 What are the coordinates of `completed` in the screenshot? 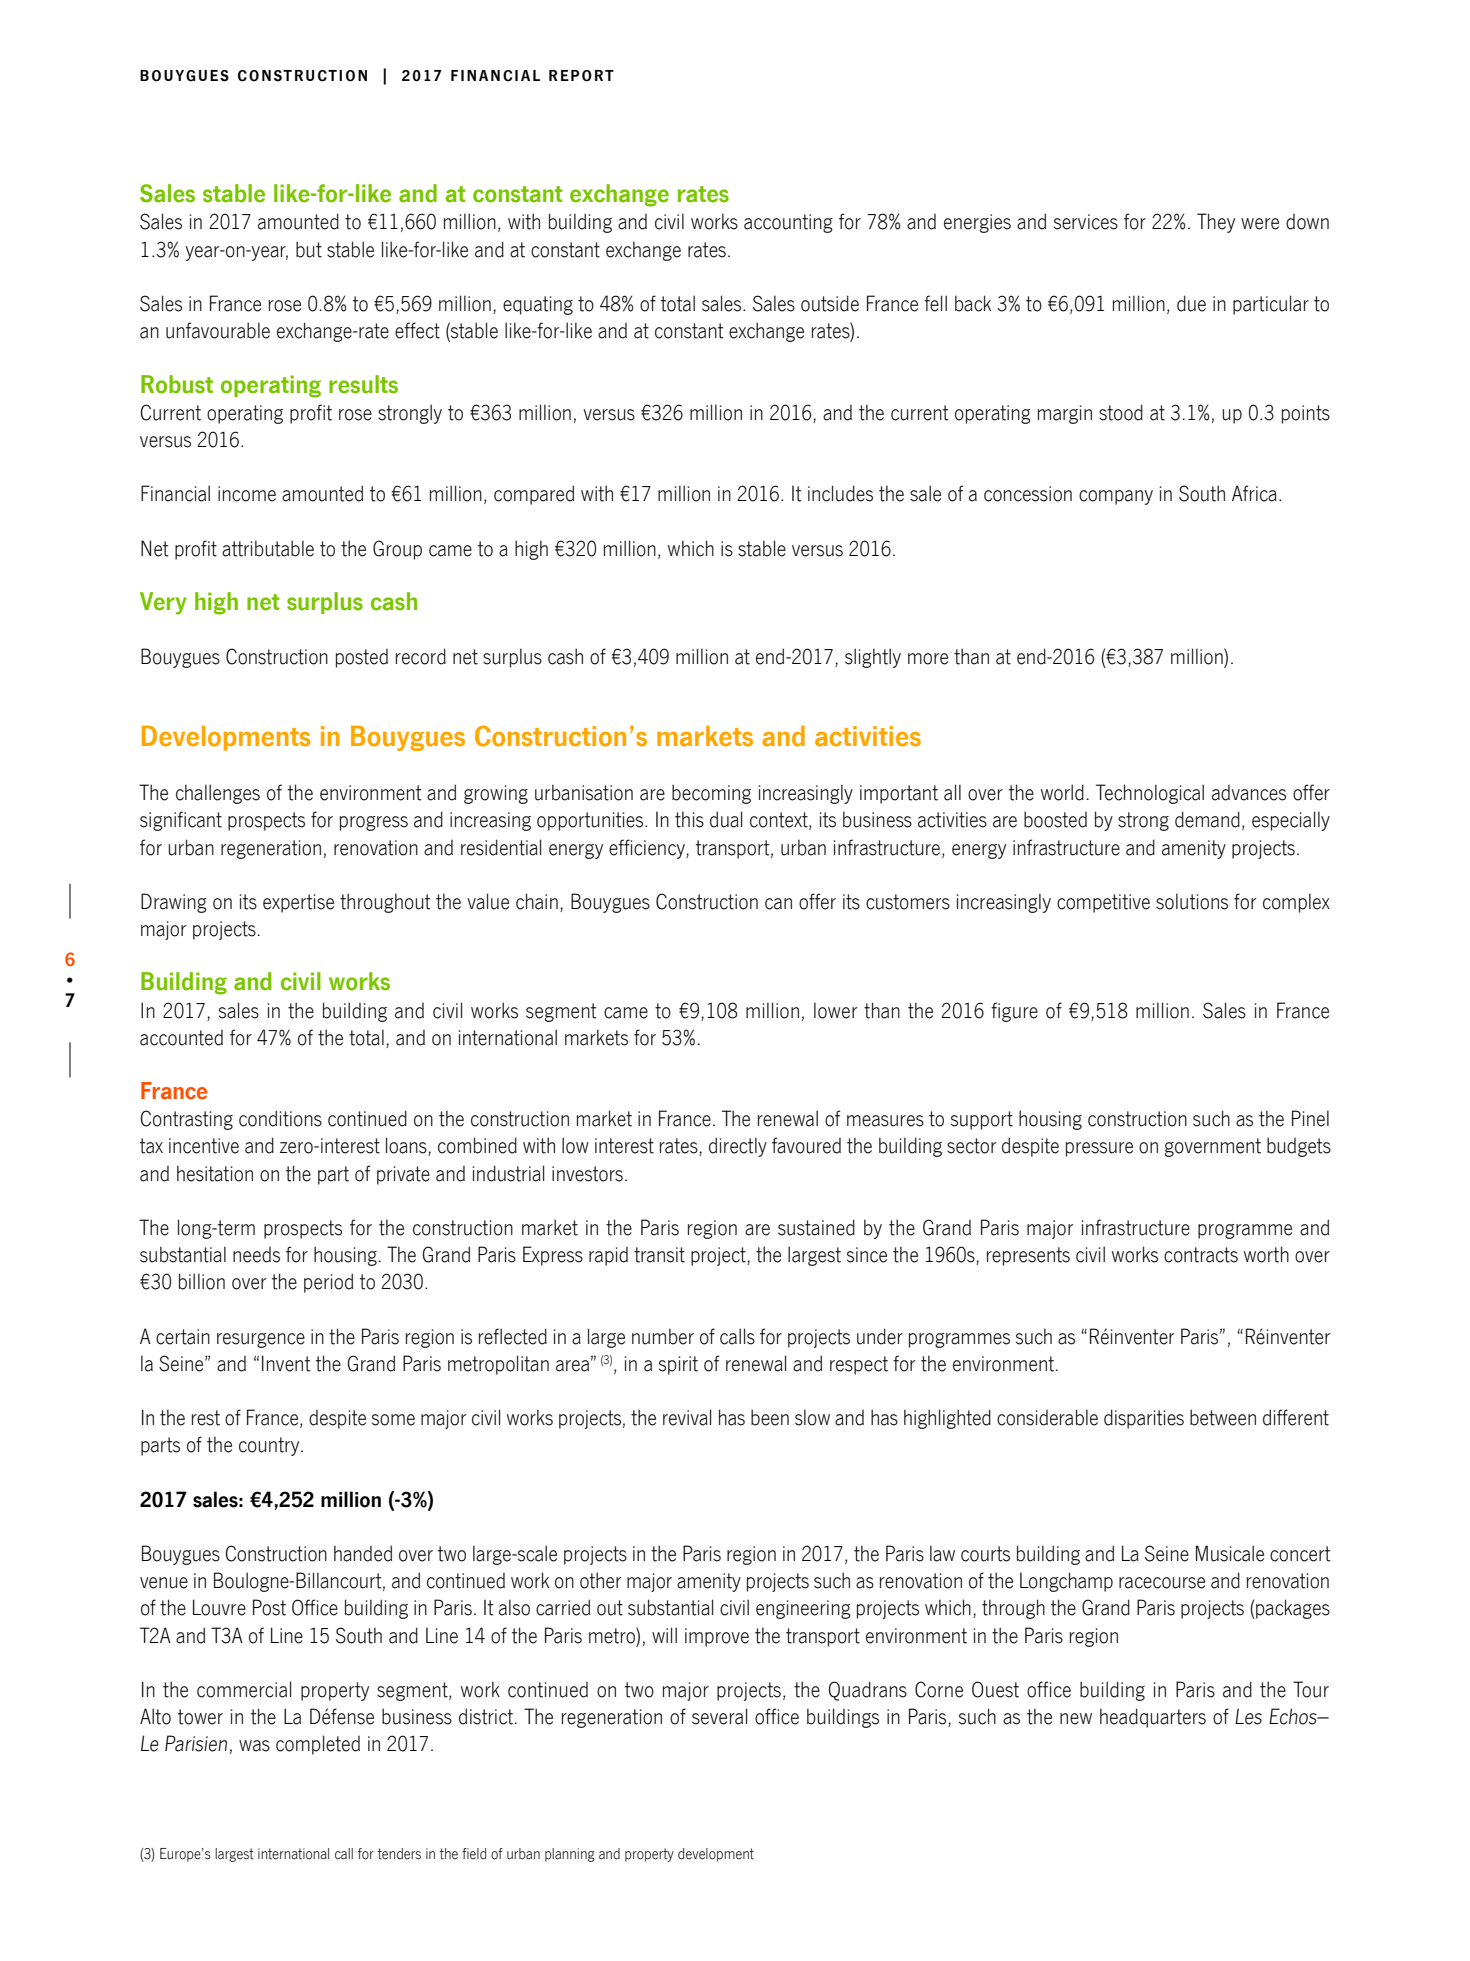 It's located at (318, 1745).
